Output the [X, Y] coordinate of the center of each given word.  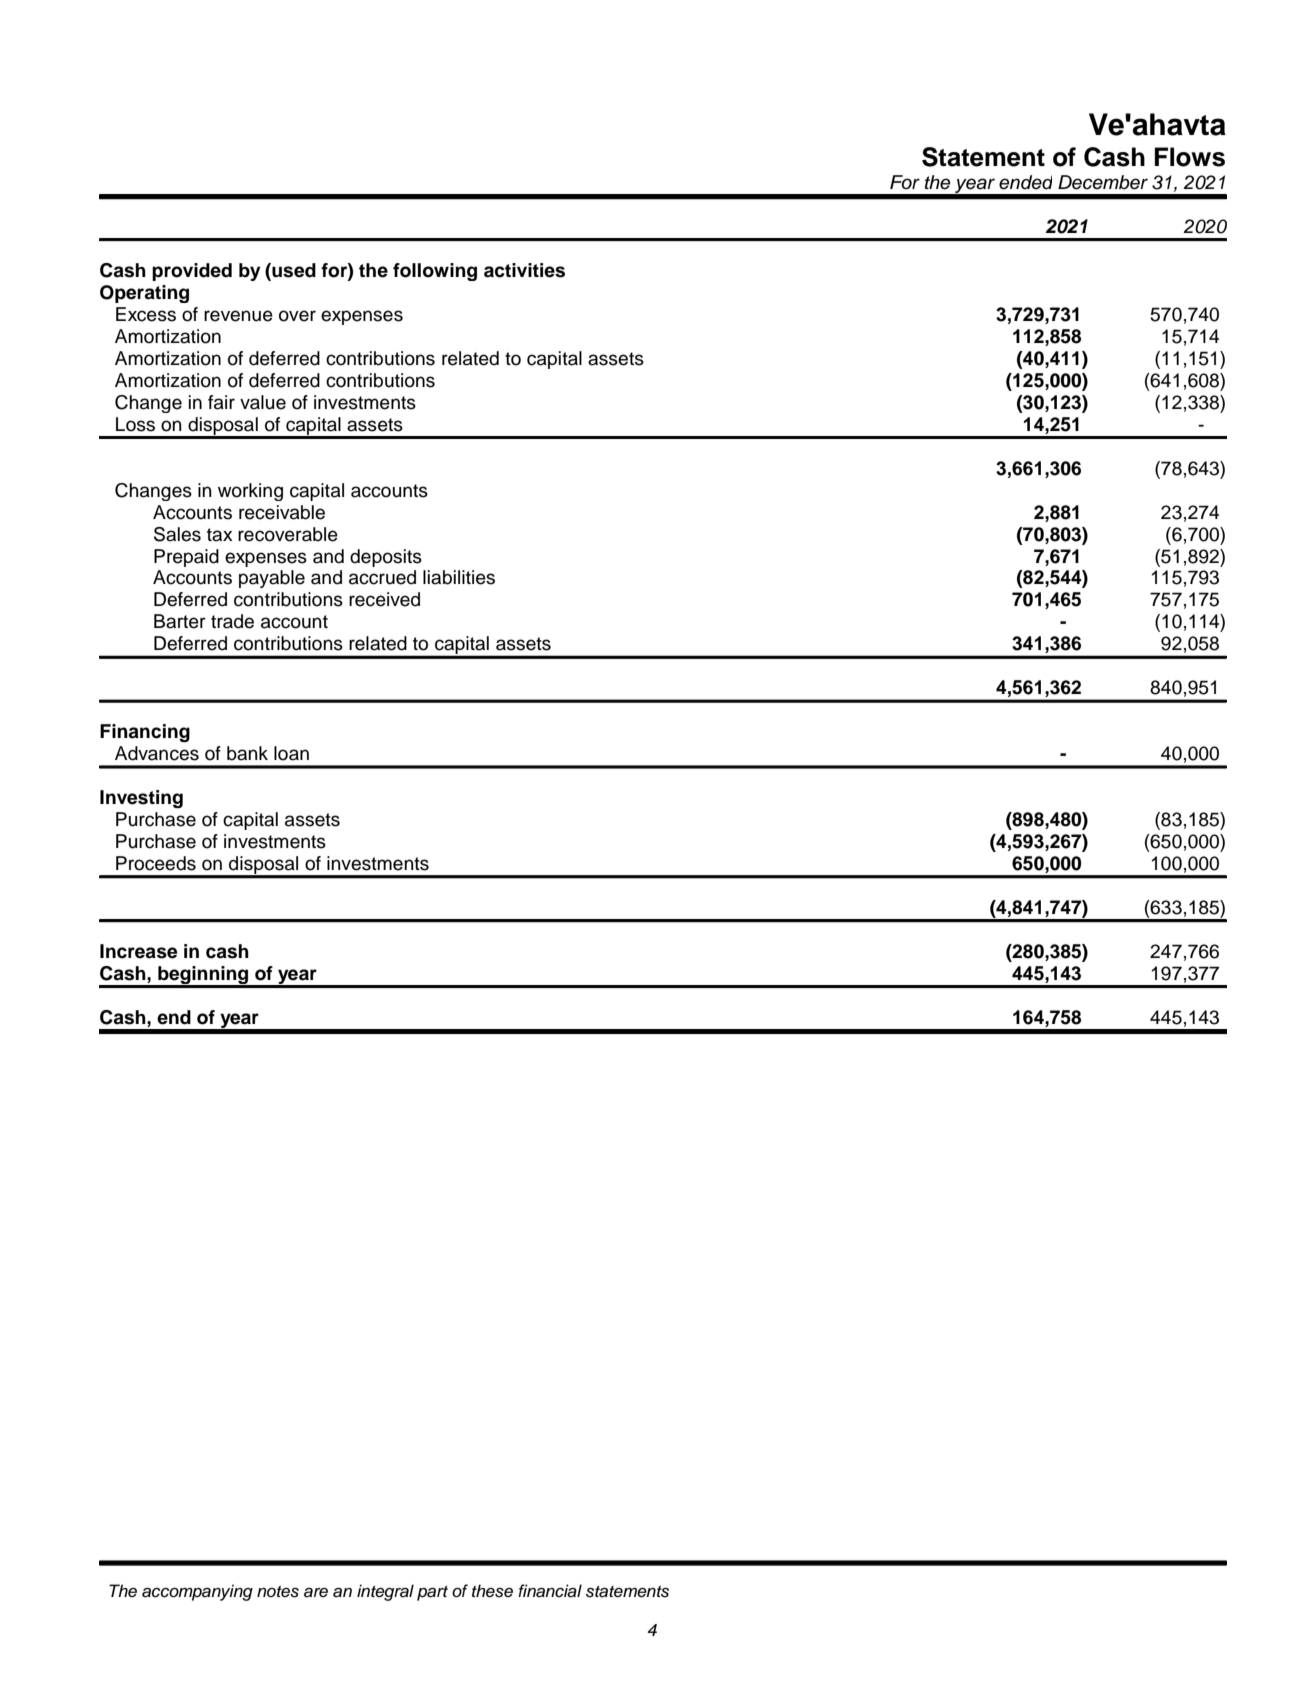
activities [524, 270]
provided [192, 272]
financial [550, 1591]
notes [278, 1592]
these [492, 1591]
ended [1025, 182]
